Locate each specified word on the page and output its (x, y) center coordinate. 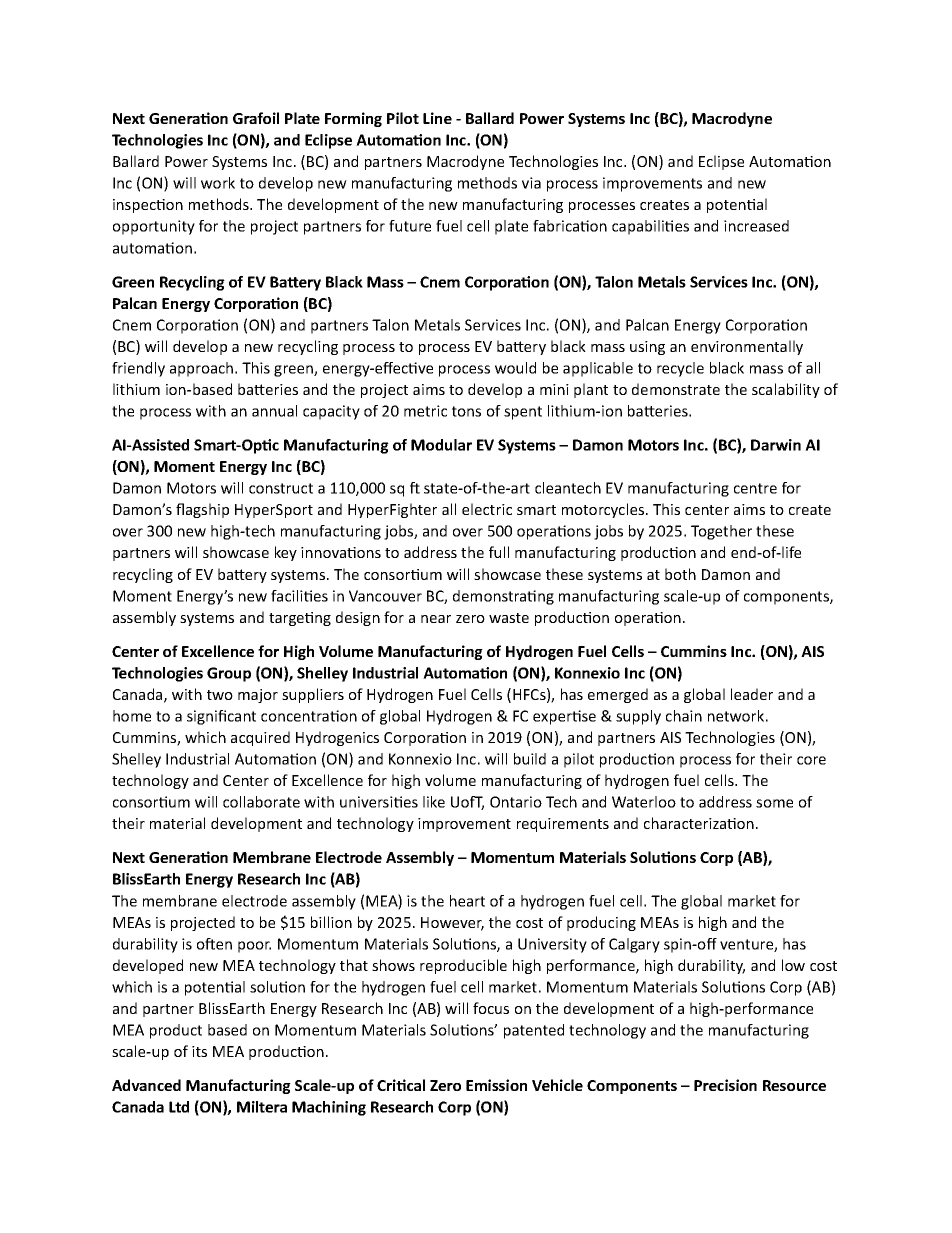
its (199, 1051)
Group (229, 674)
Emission (496, 1085)
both (680, 574)
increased (756, 226)
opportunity (154, 227)
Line (437, 118)
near (436, 619)
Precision (725, 1085)
